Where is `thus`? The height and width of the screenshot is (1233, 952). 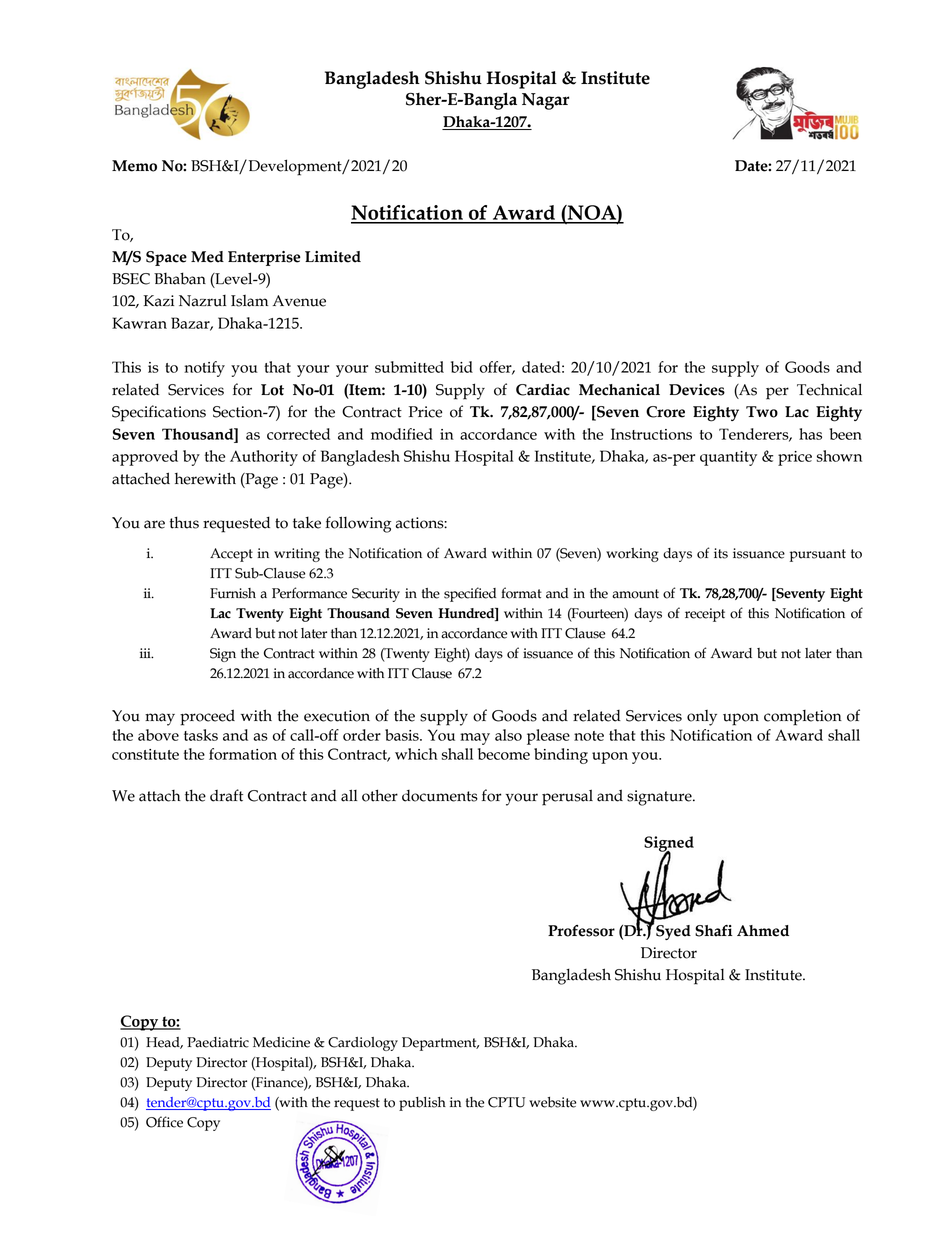
thus is located at coordinates (184, 522).
